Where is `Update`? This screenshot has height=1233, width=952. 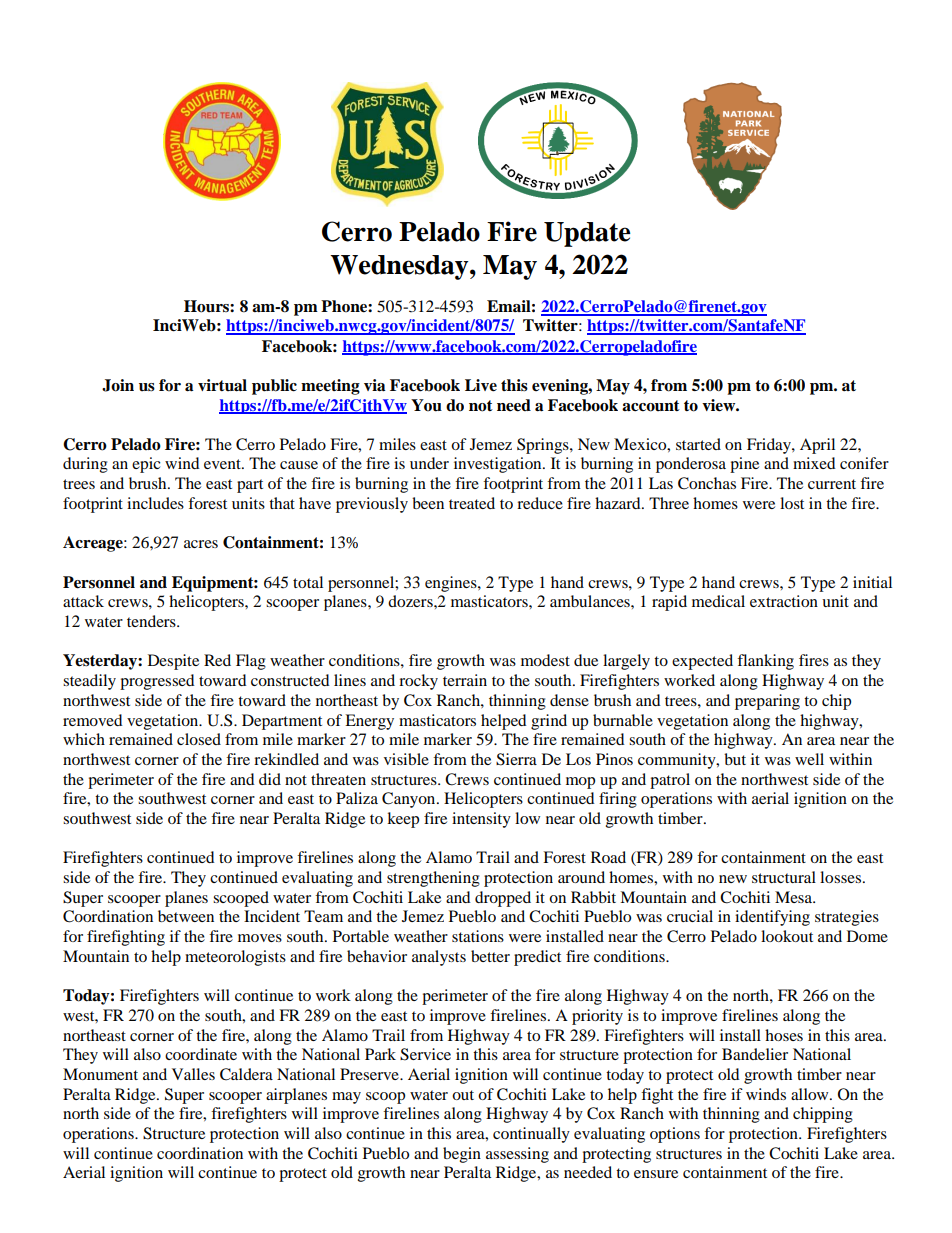
Update is located at coordinates (587, 234).
